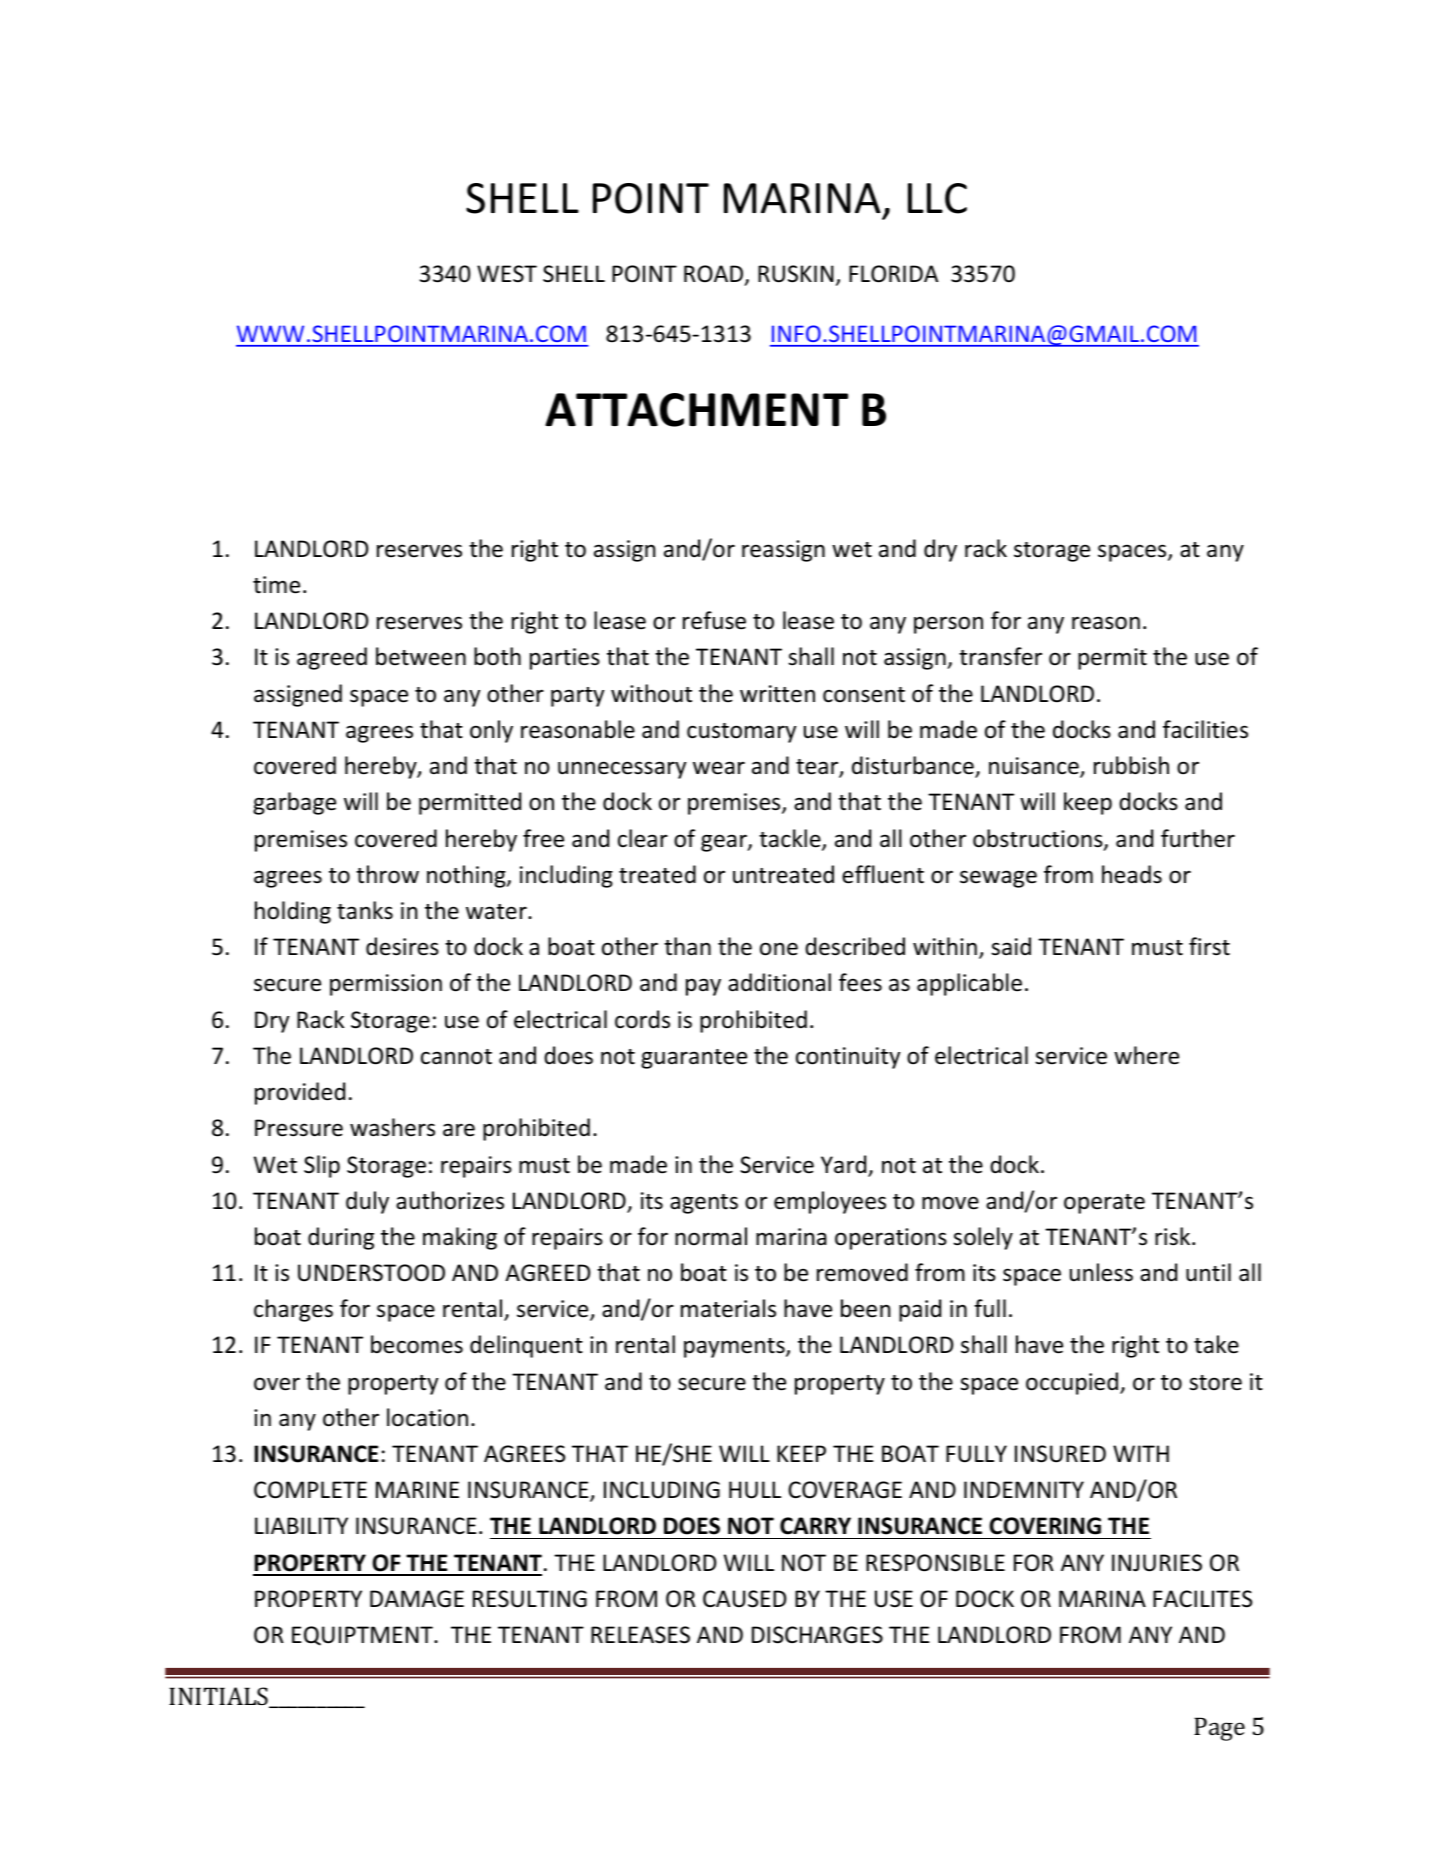 Image resolution: width=1435 pixels, height=1857 pixels. Describe the element at coordinates (745, 1599) in the image. I see `CAUSED` at that location.
